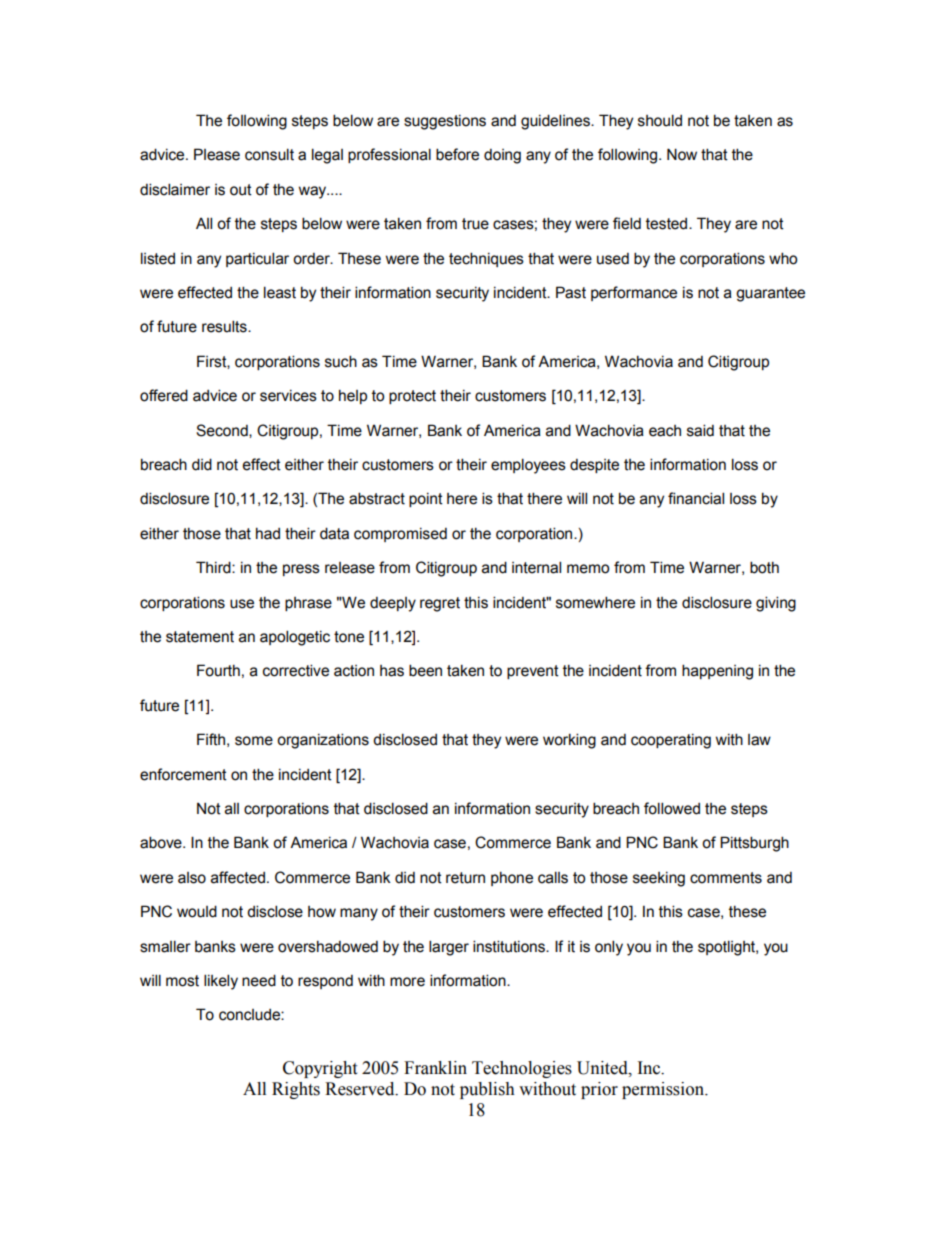 The width and height of the screenshot is (952, 1233). What do you see at coordinates (217, 154) in the screenshot?
I see `Please` at bounding box center [217, 154].
